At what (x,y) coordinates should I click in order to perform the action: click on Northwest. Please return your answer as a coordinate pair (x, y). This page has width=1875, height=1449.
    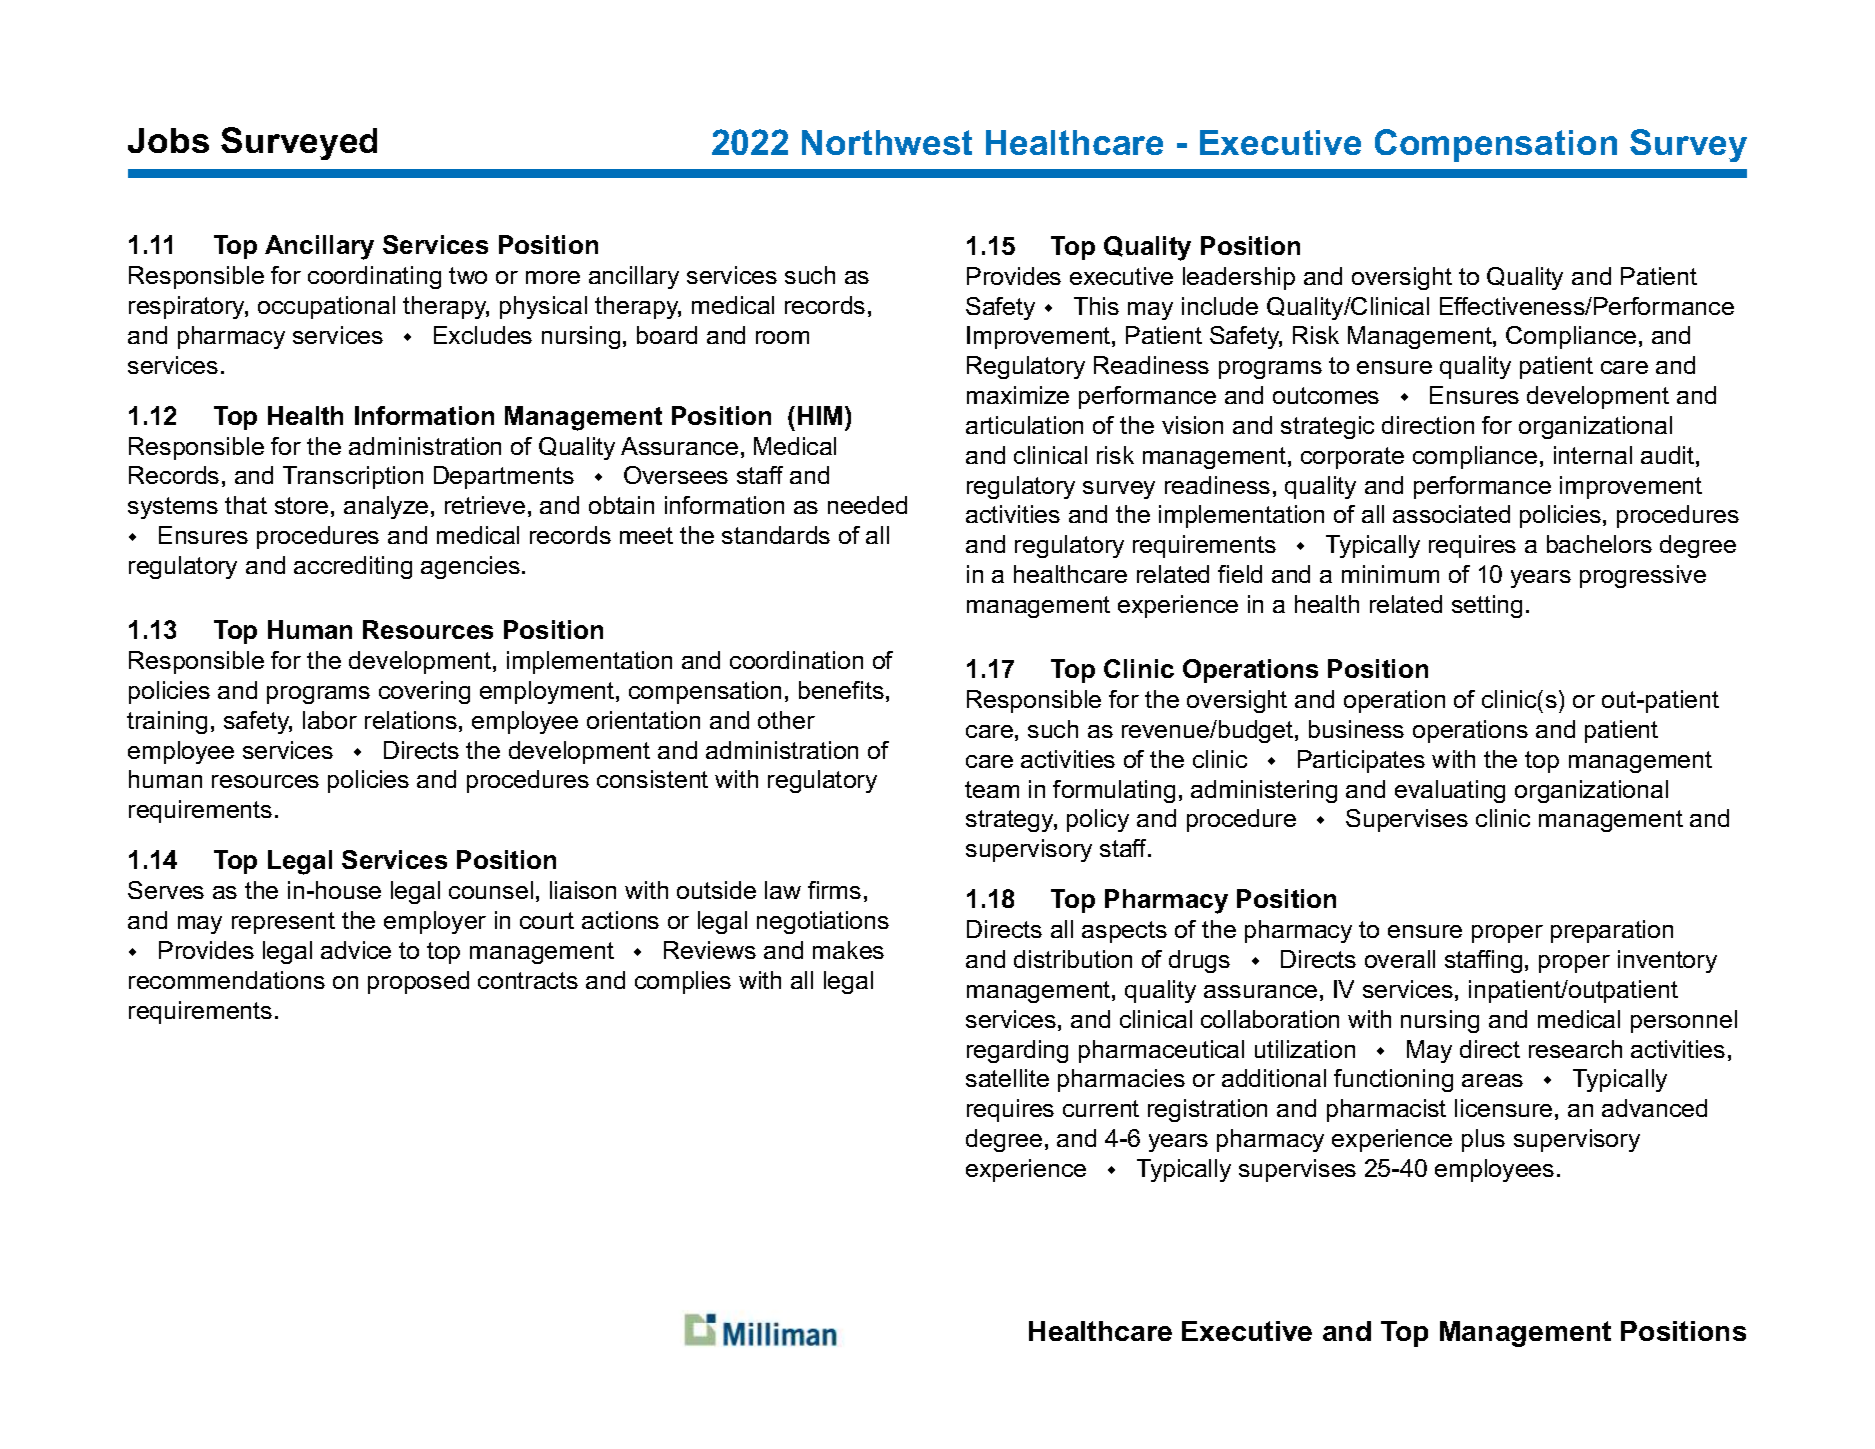
    Looking at the image, I should click on (887, 142).
